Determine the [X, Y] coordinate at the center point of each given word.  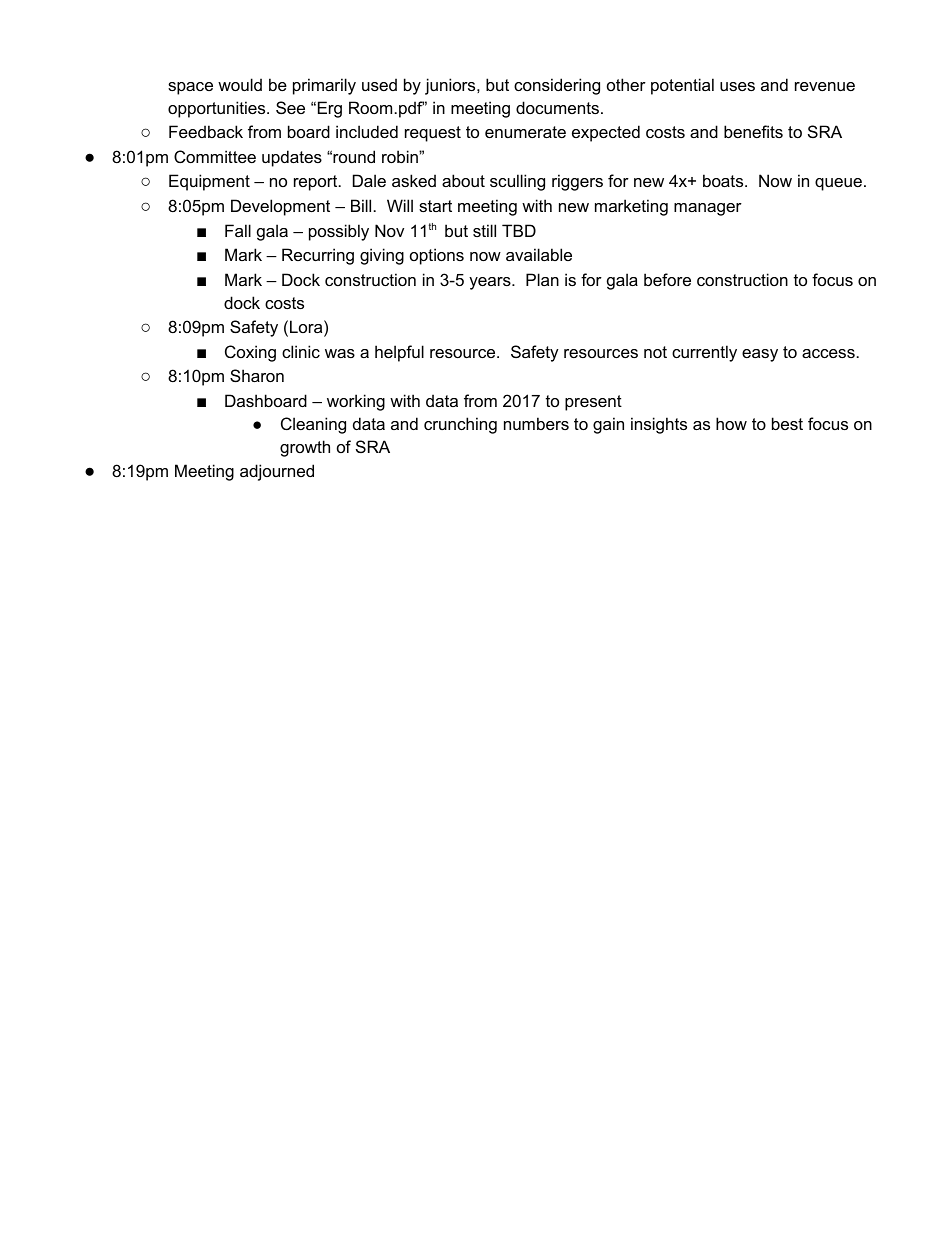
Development [280, 207]
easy [760, 355]
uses [737, 86]
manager [708, 209]
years [491, 283]
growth [305, 448]
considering [557, 86]
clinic [301, 351]
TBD [519, 230]
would [240, 84]
